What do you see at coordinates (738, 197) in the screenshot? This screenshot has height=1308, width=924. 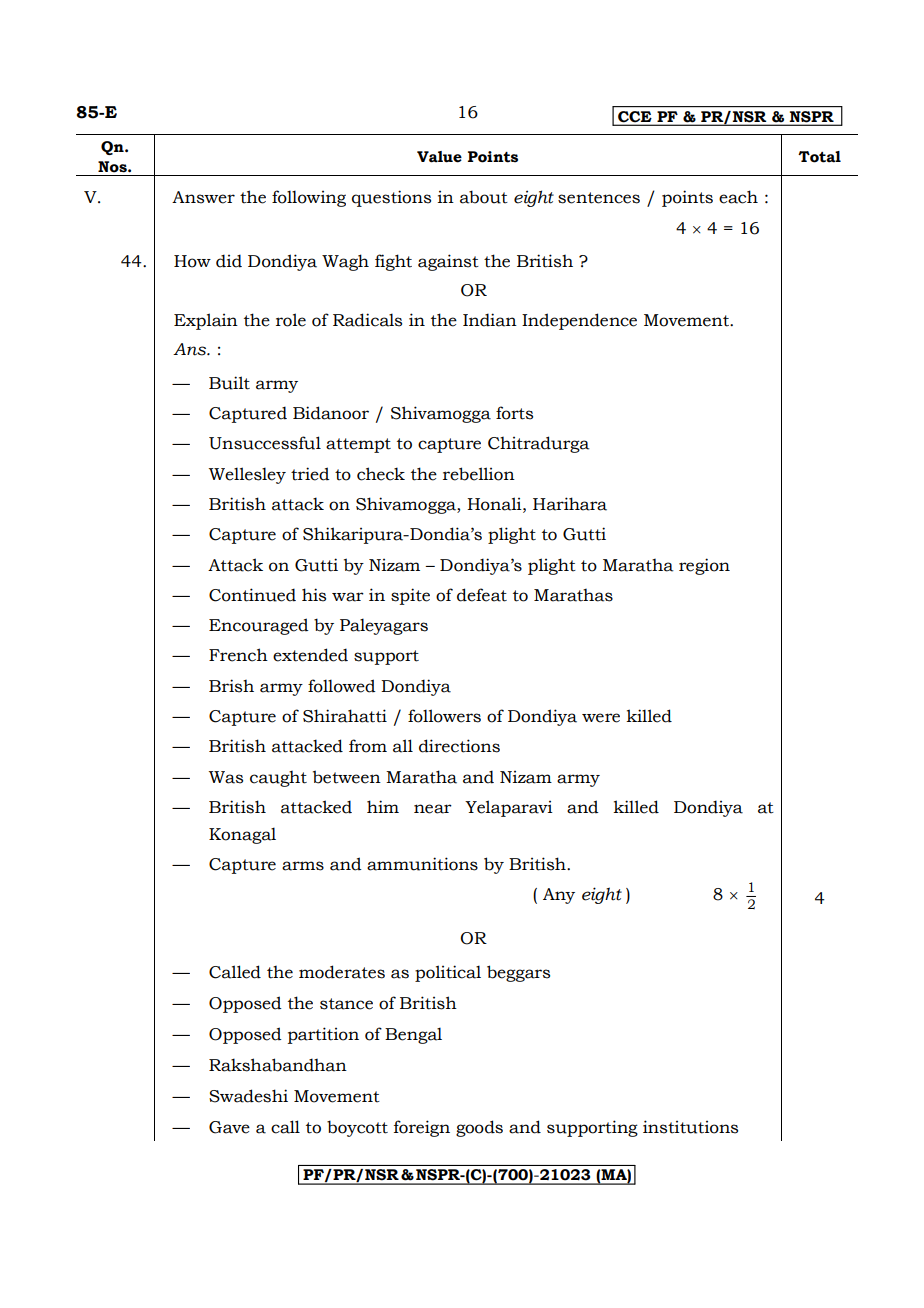 I see `each` at bounding box center [738, 197].
